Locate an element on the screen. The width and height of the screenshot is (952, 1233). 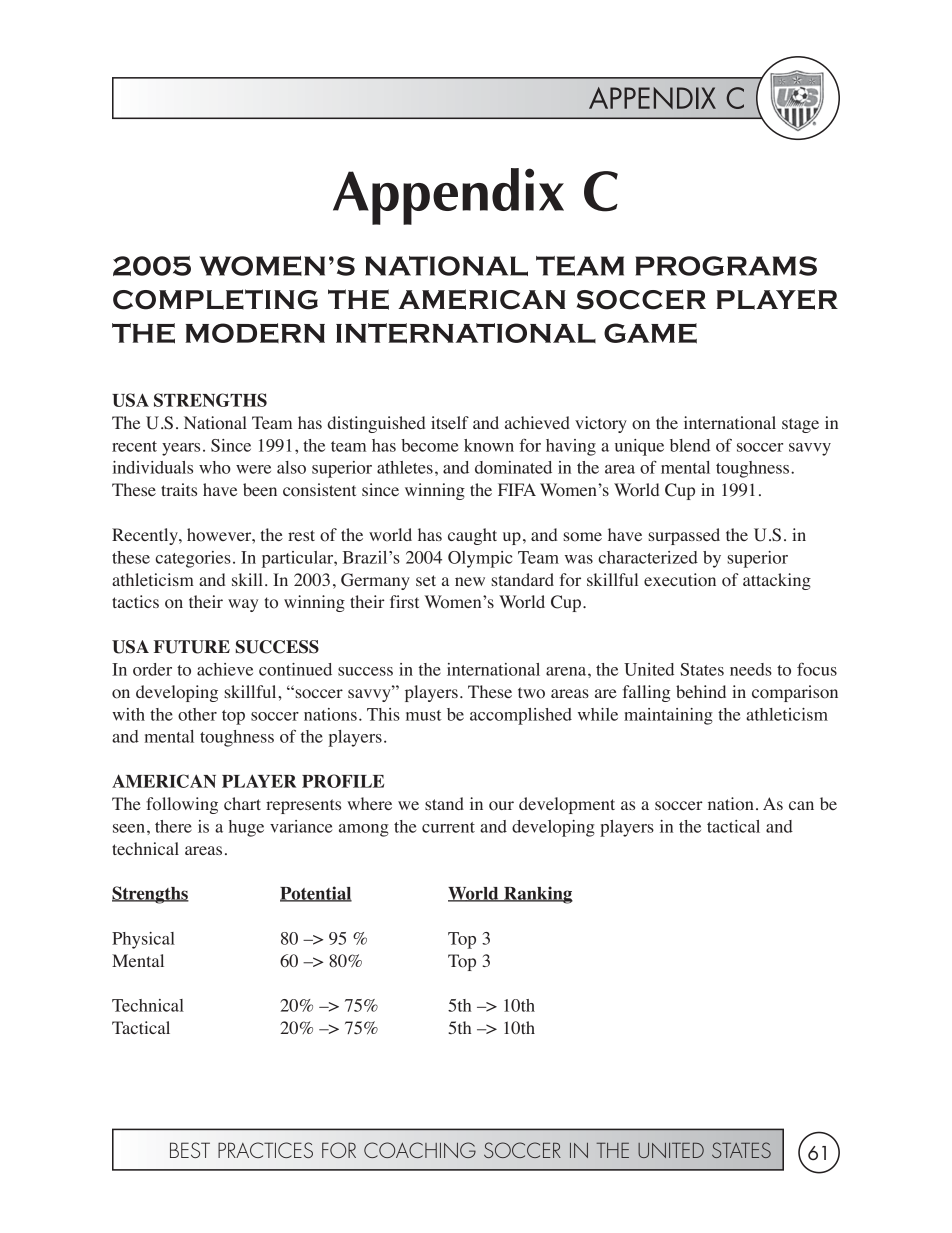
FIFA is located at coordinates (517, 489).
